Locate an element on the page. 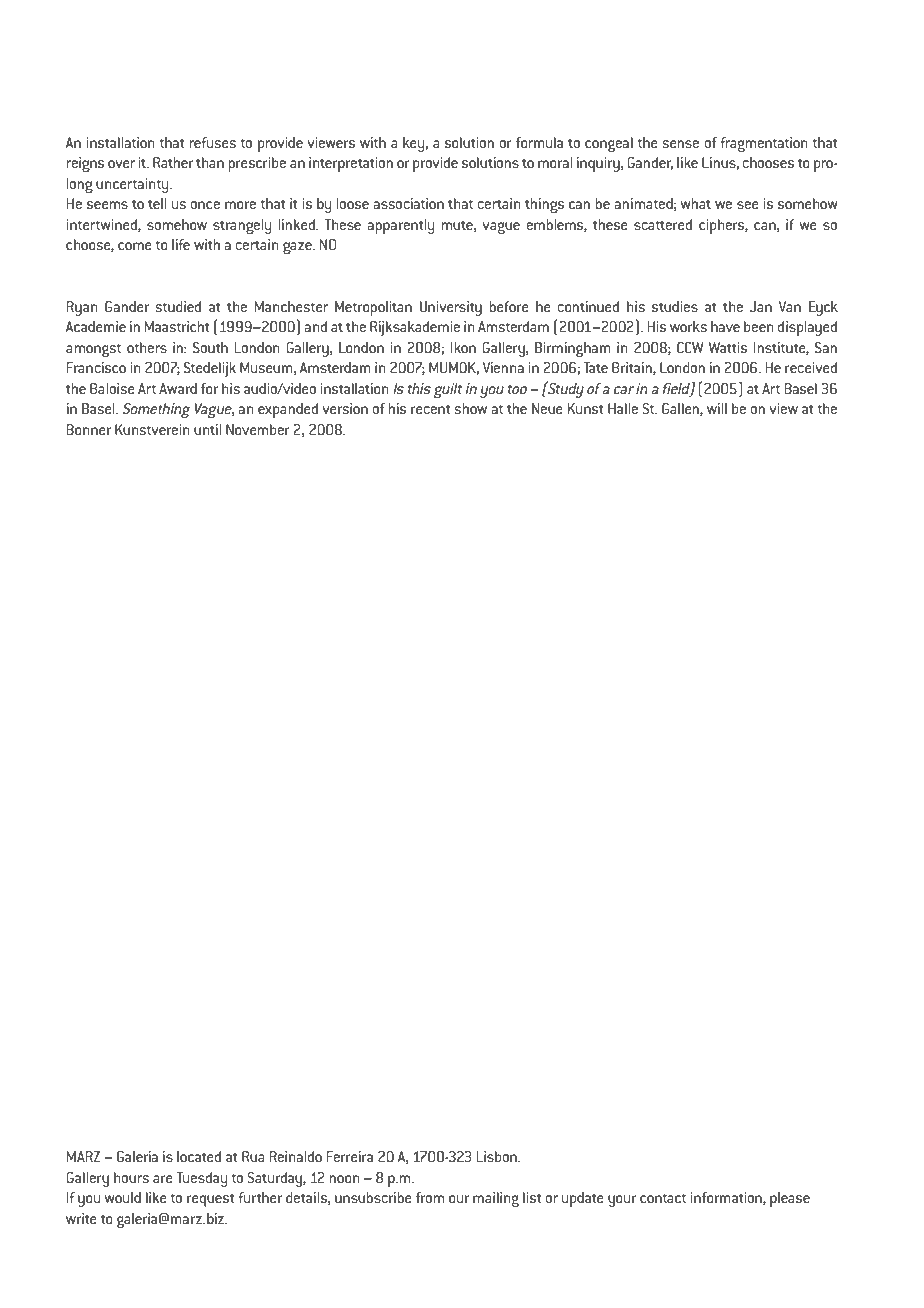 This document has width=924, height=1308. Ikon is located at coordinates (463, 347).
